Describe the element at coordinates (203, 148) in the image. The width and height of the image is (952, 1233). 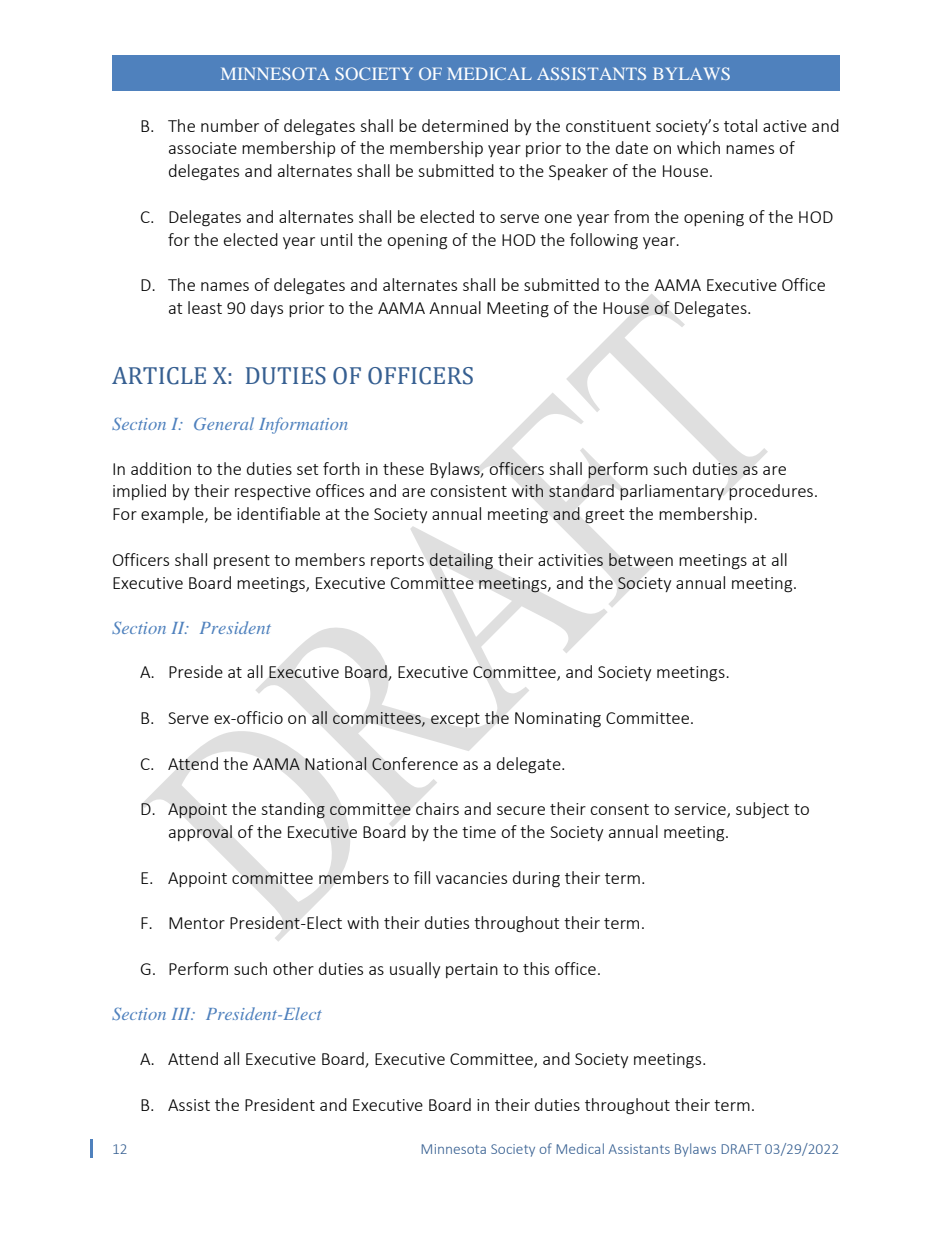
I see `associate` at that location.
